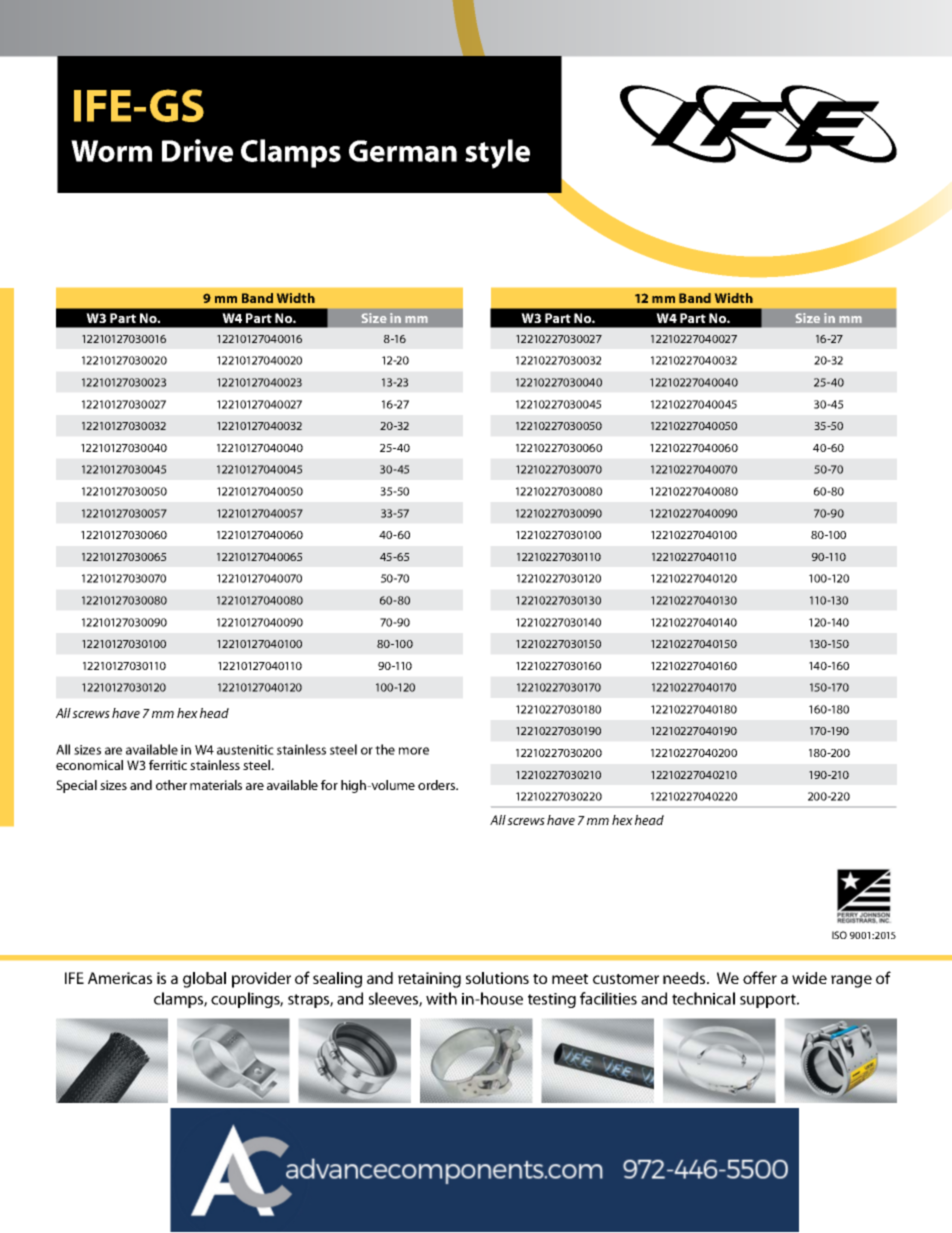 This page has width=952, height=1233. What do you see at coordinates (245, 750) in the page?
I see `austenitic` at bounding box center [245, 750].
